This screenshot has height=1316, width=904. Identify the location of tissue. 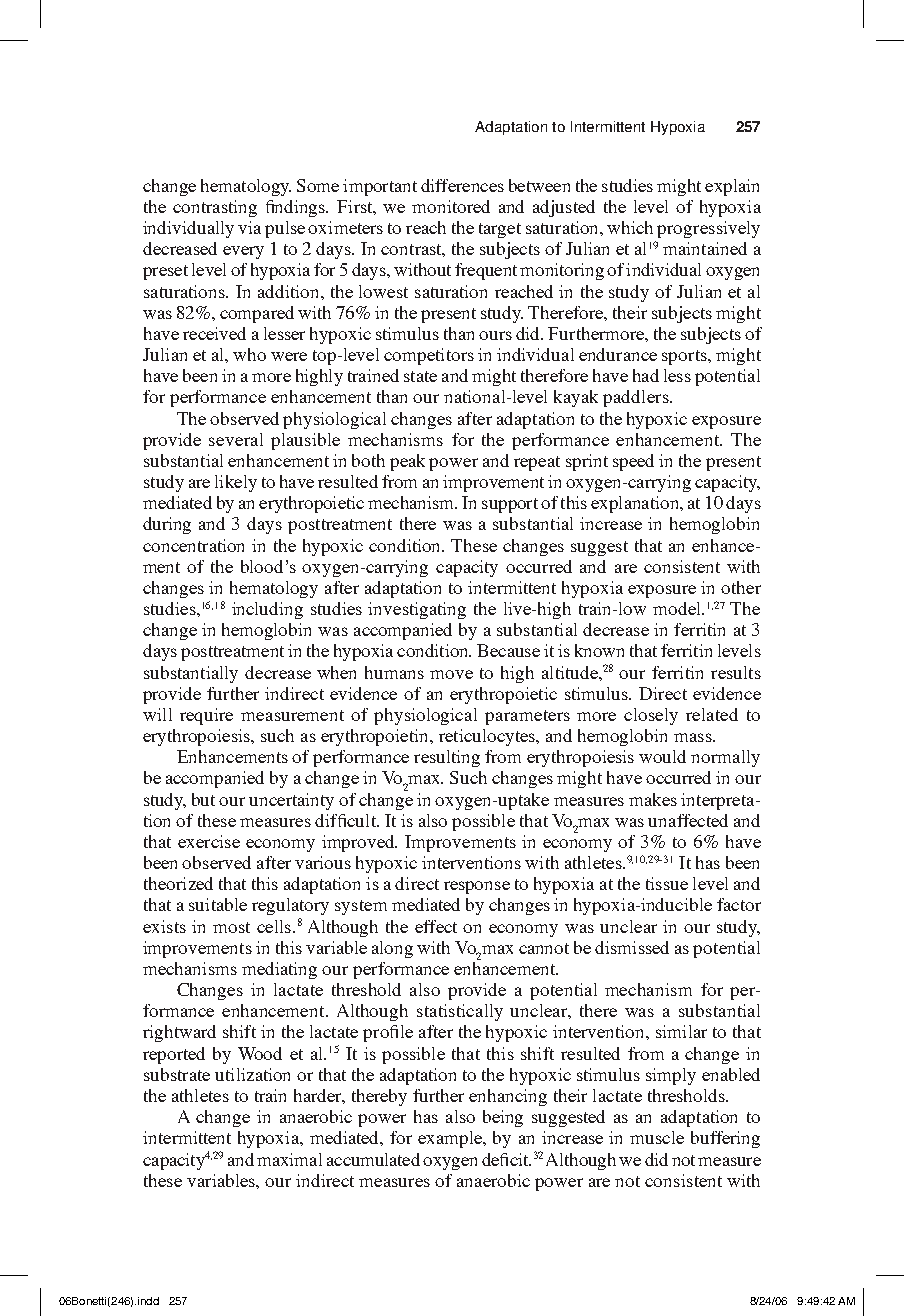
(667, 883).
